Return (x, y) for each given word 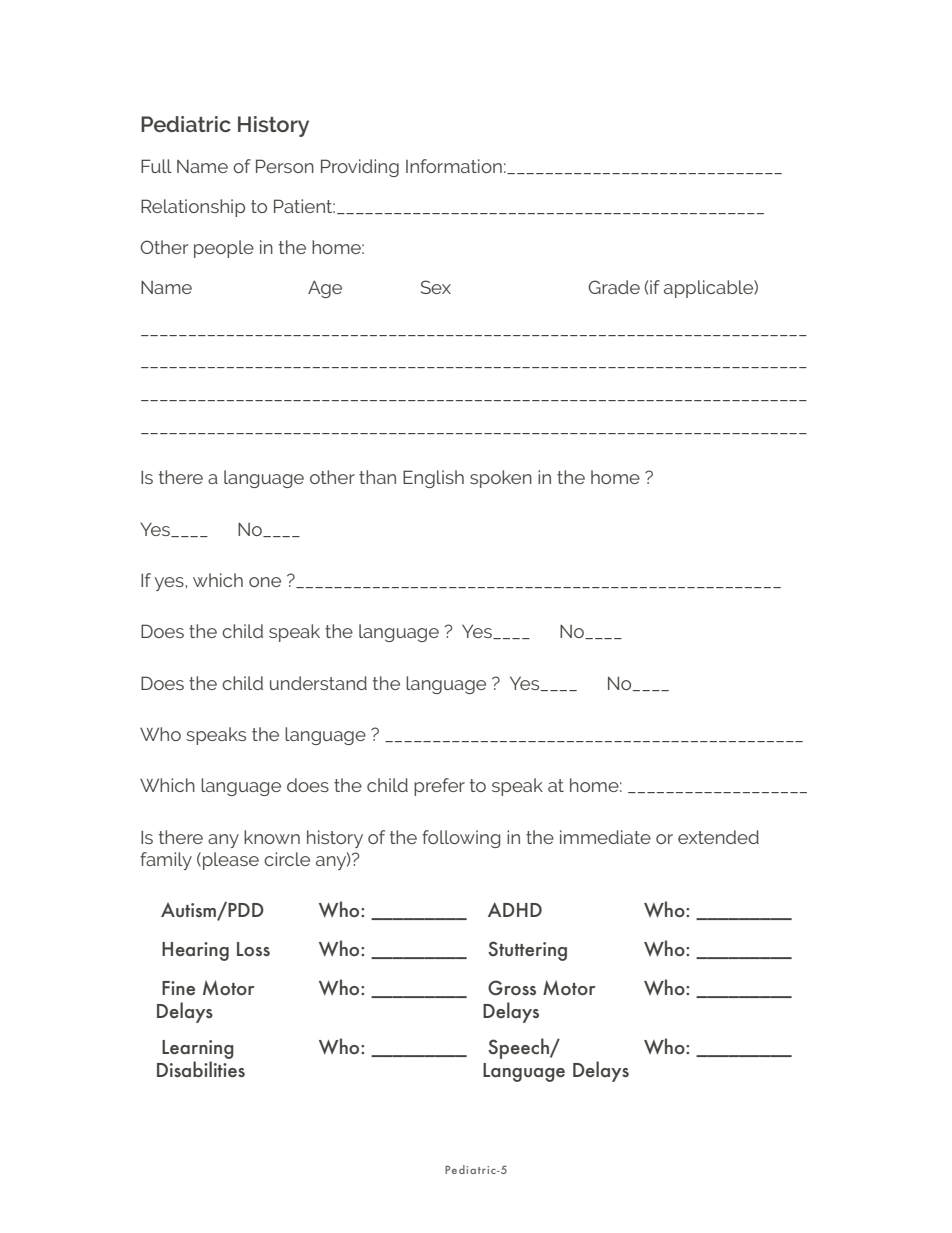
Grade (614, 287)
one (265, 582)
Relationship (193, 208)
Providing (360, 168)
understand (318, 683)
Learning (198, 1049)
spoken (501, 479)
